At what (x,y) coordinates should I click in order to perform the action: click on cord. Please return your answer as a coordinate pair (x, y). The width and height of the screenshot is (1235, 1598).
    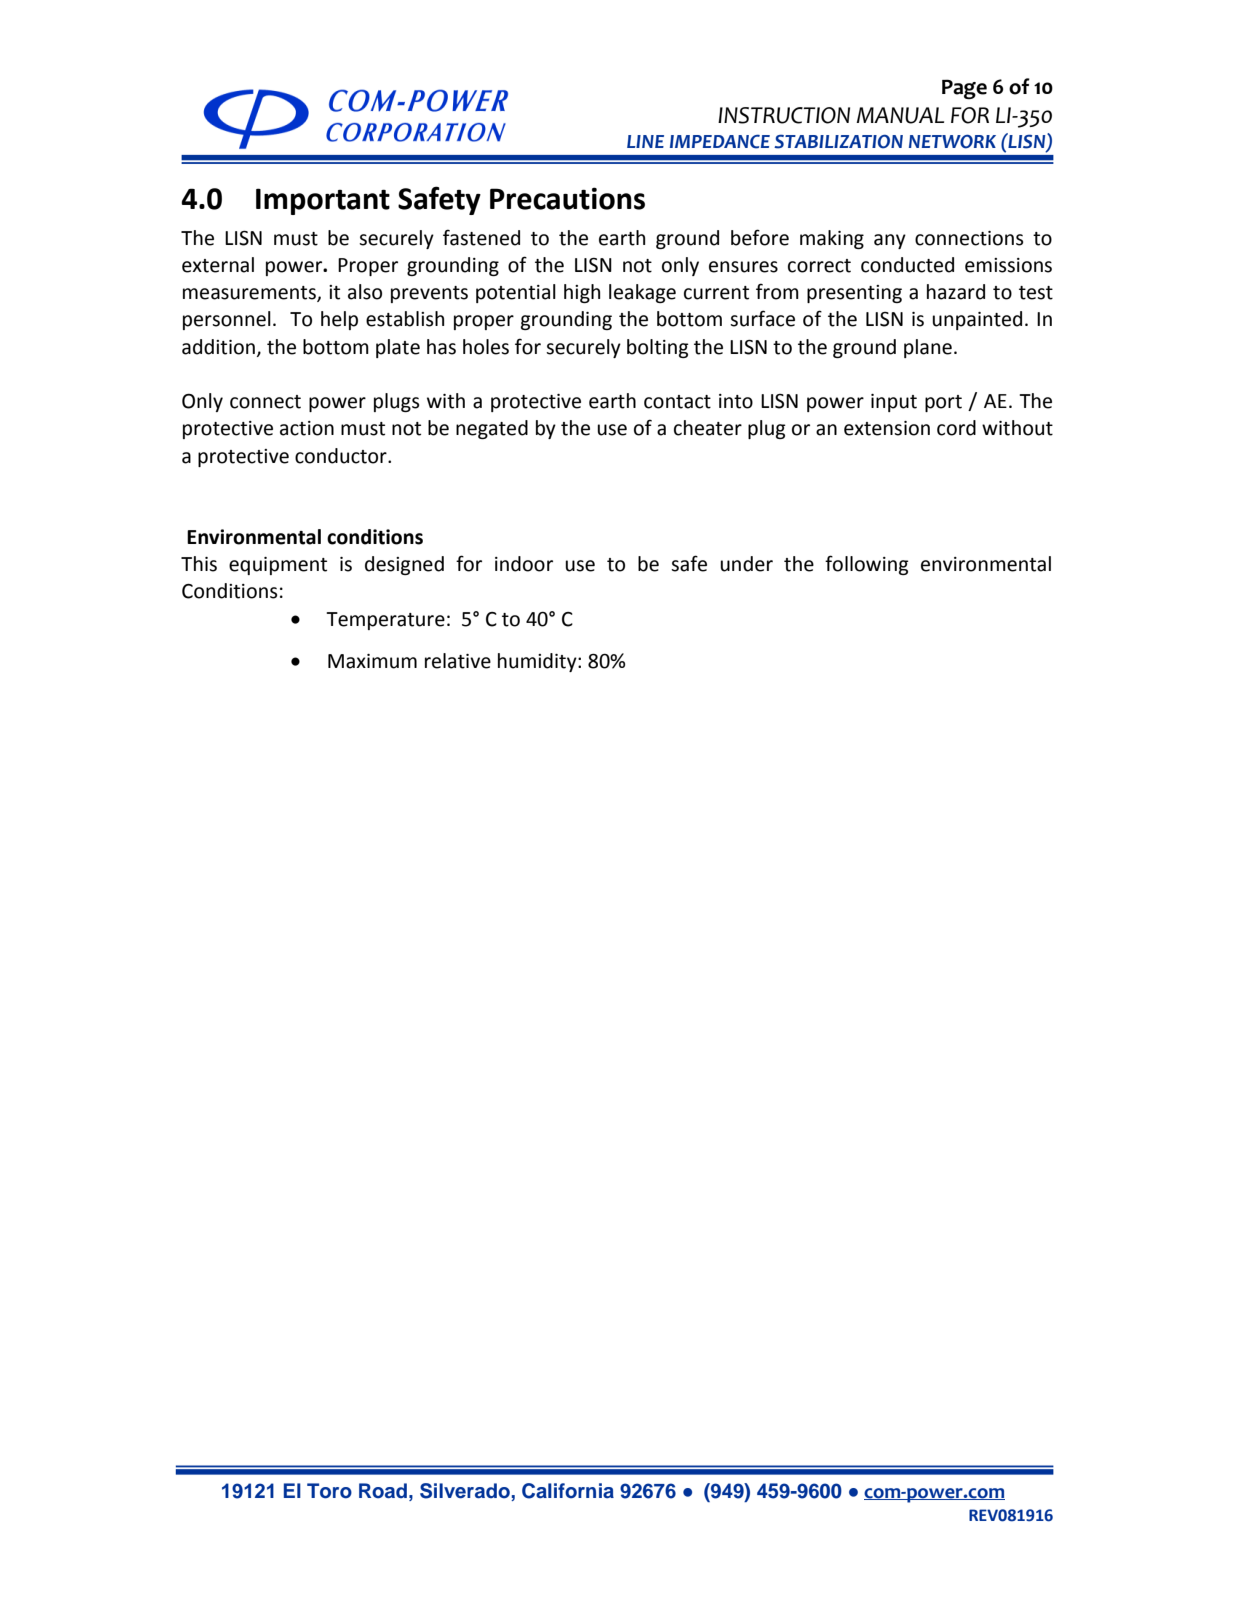
    Looking at the image, I should click on (956, 428).
